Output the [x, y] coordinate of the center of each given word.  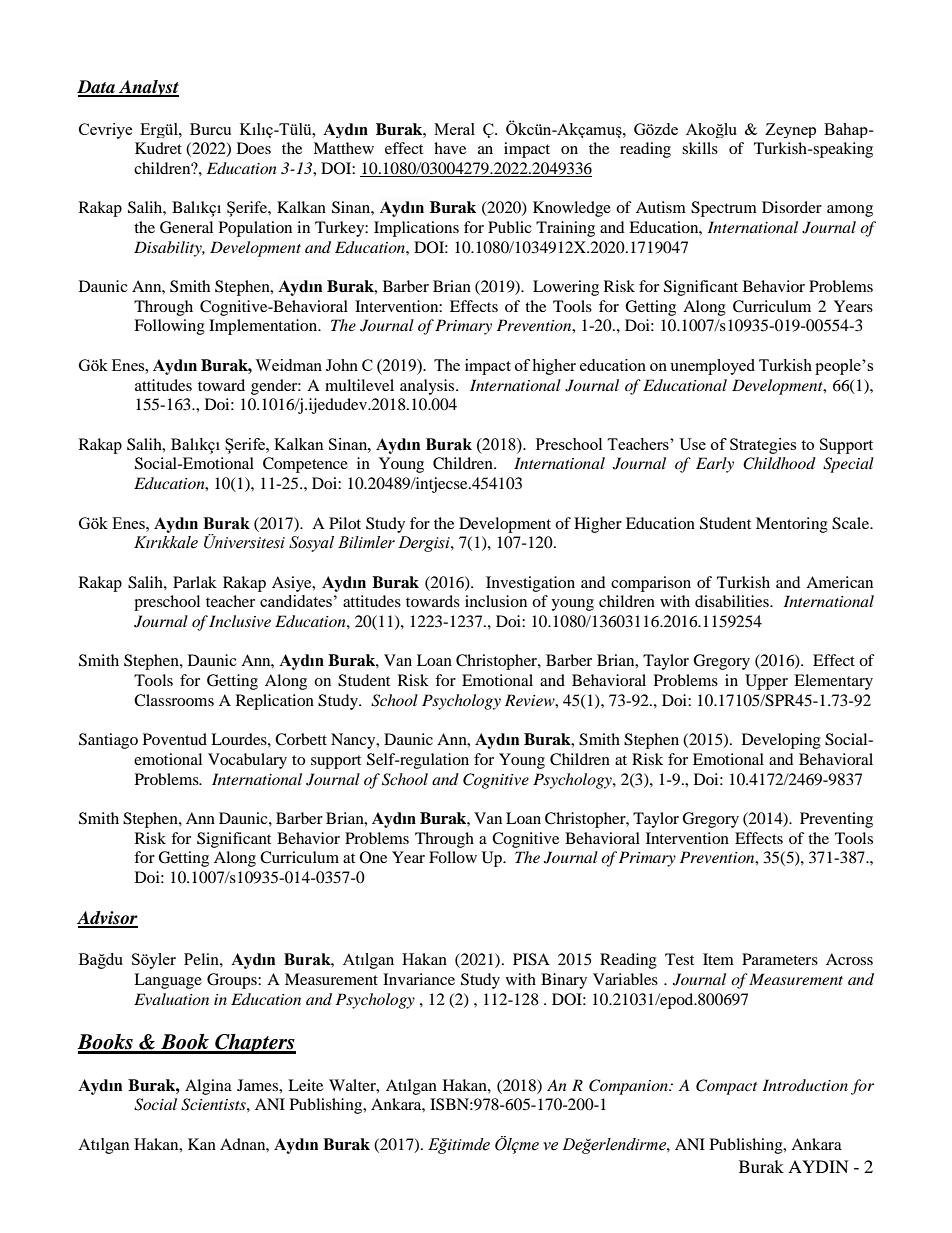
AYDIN [818, 1166]
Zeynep [790, 130]
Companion [630, 1087]
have [450, 148]
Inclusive [240, 621]
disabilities [733, 601]
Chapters [254, 1044]
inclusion [496, 601]
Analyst [148, 88]
